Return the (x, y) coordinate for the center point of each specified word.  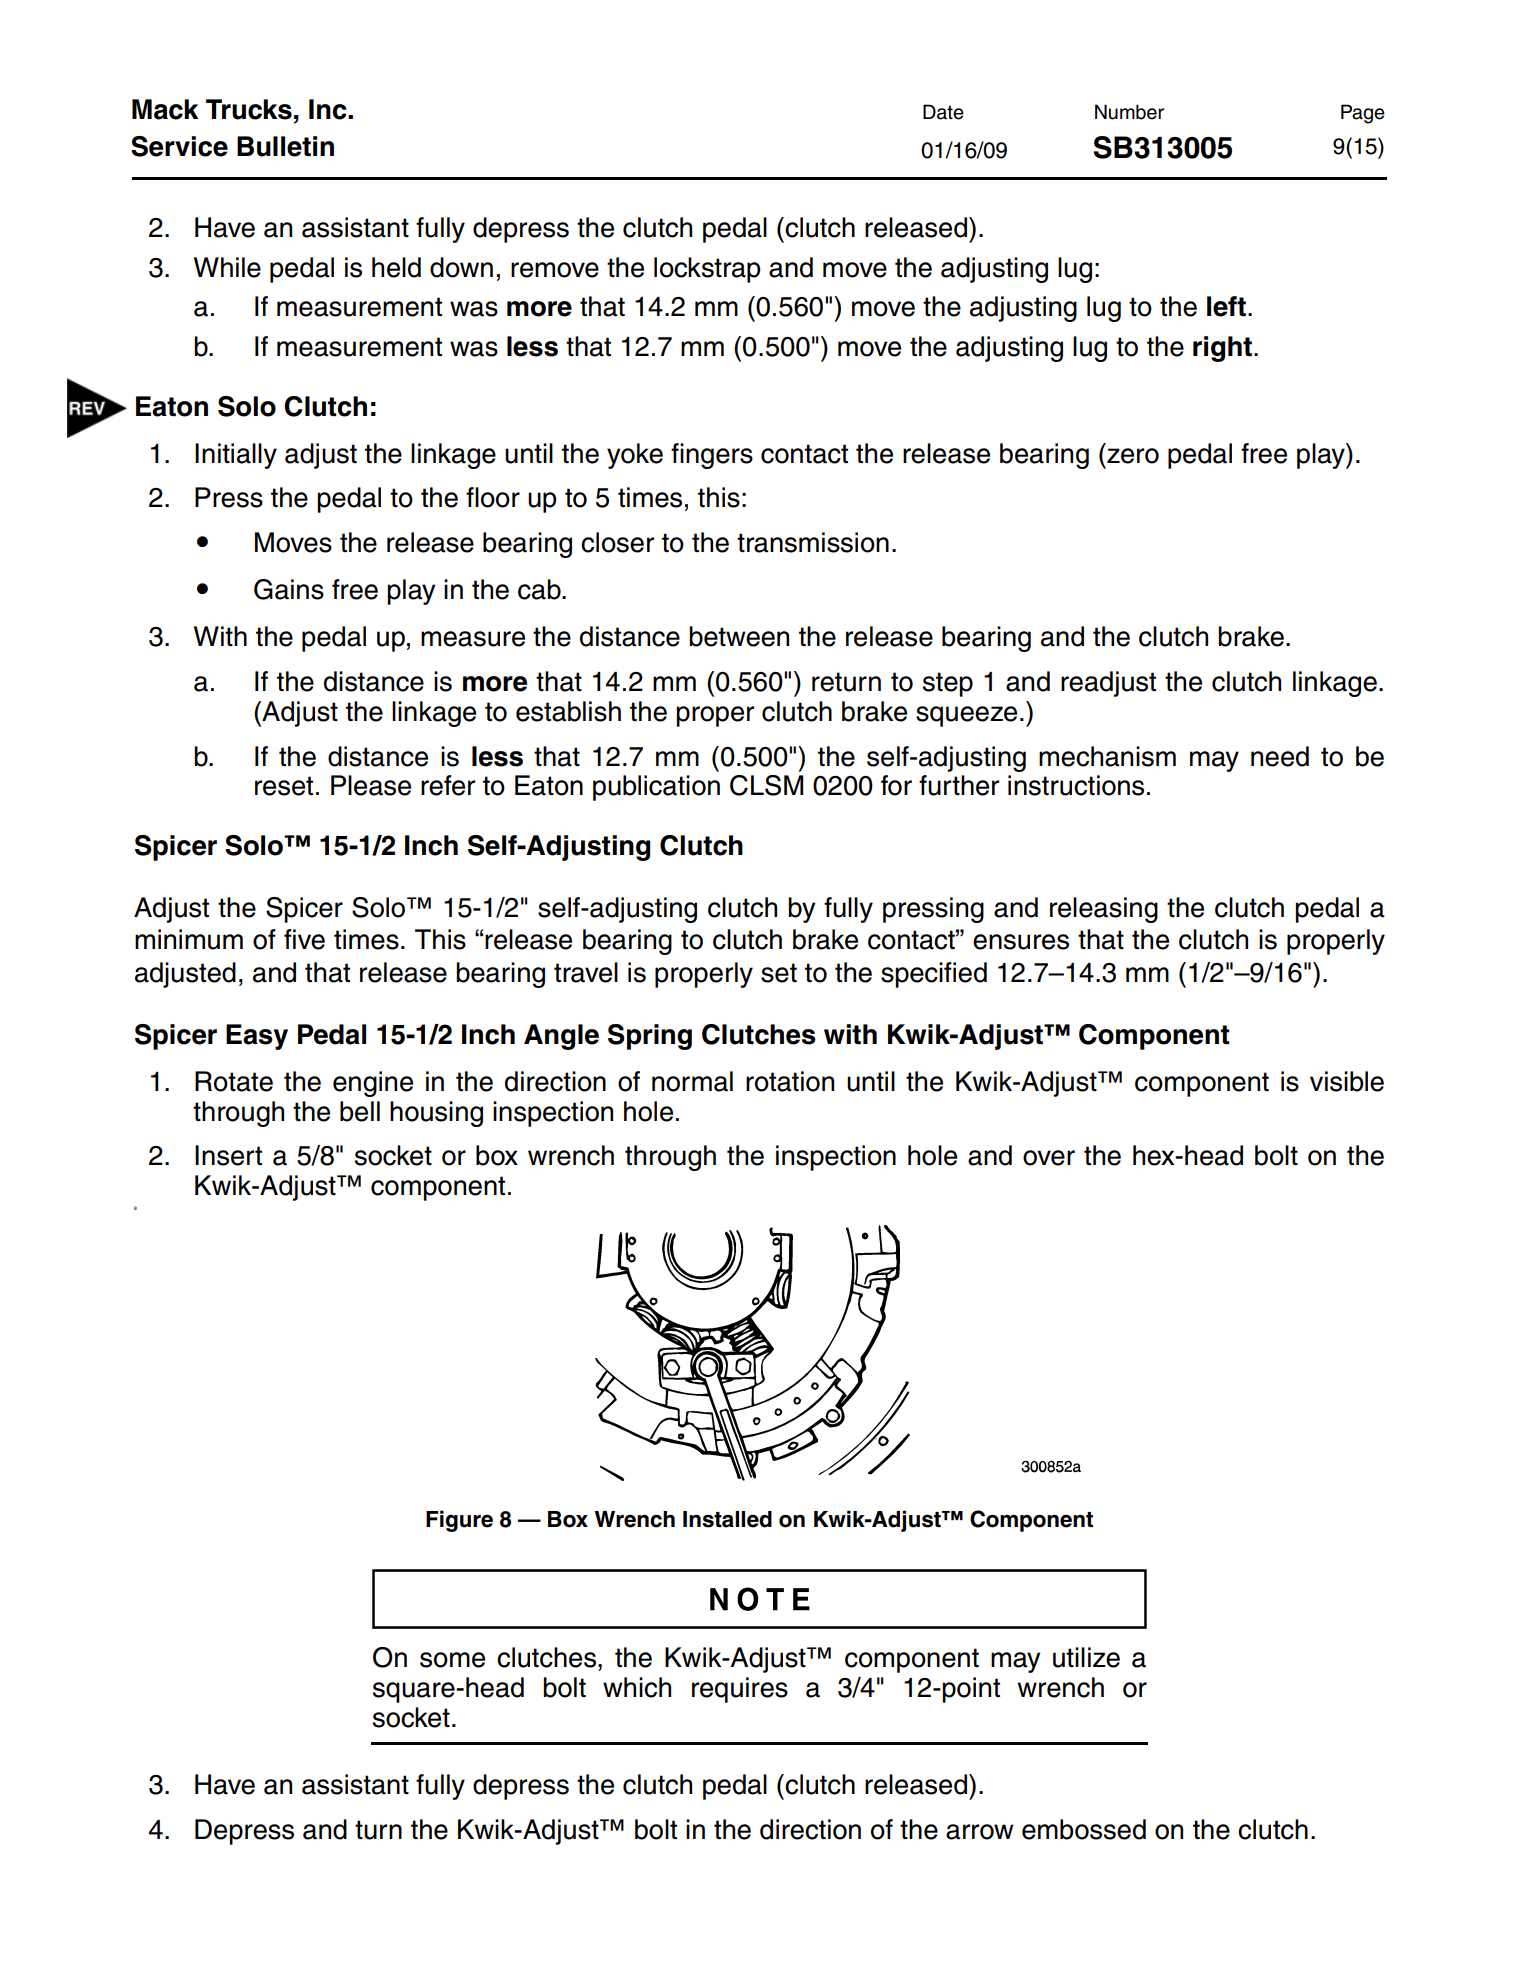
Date (943, 112)
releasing (1104, 910)
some (452, 1660)
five (304, 939)
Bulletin (285, 146)
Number (1129, 112)
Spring (650, 1037)
